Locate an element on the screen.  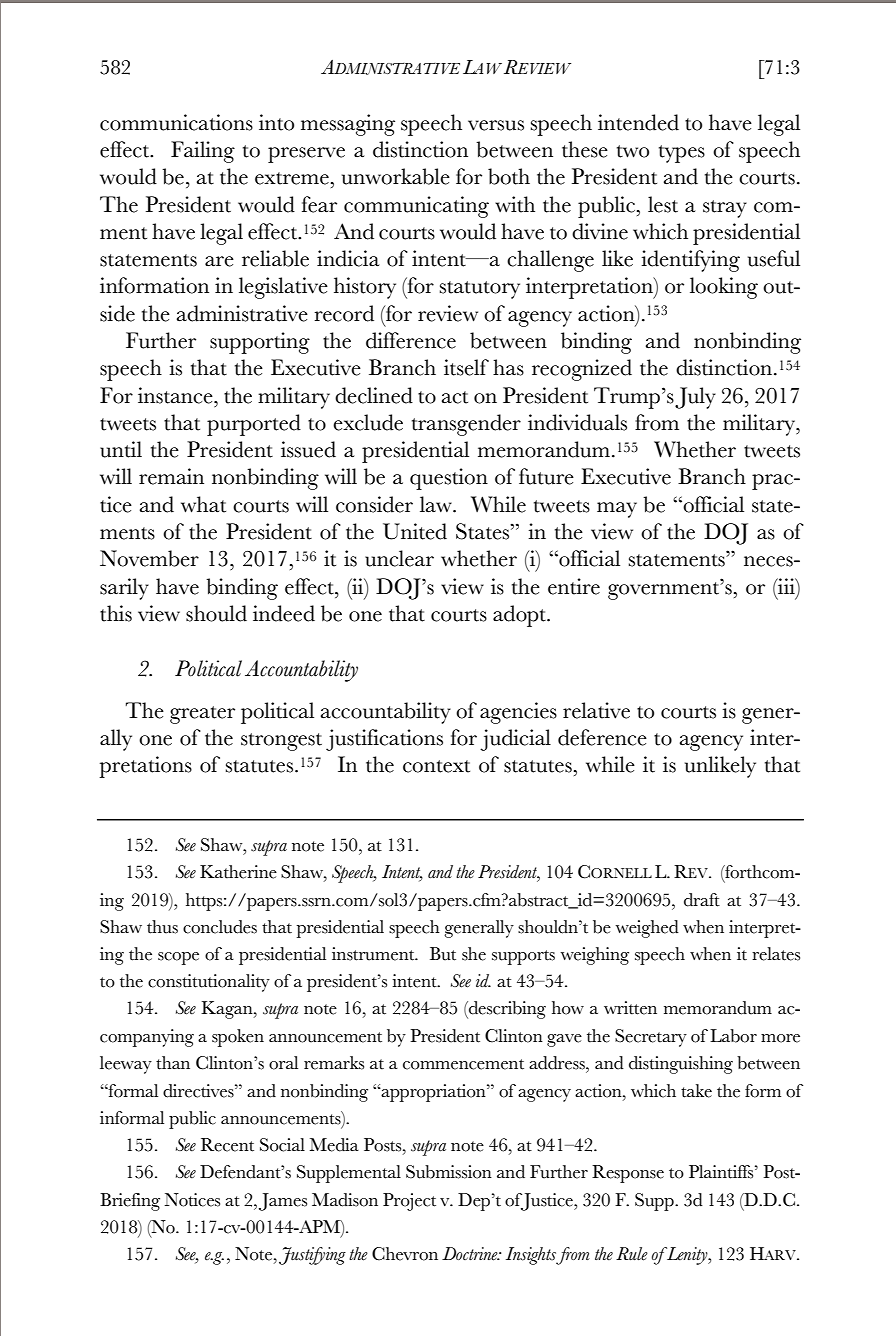
relative is located at coordinates (596, 710).
